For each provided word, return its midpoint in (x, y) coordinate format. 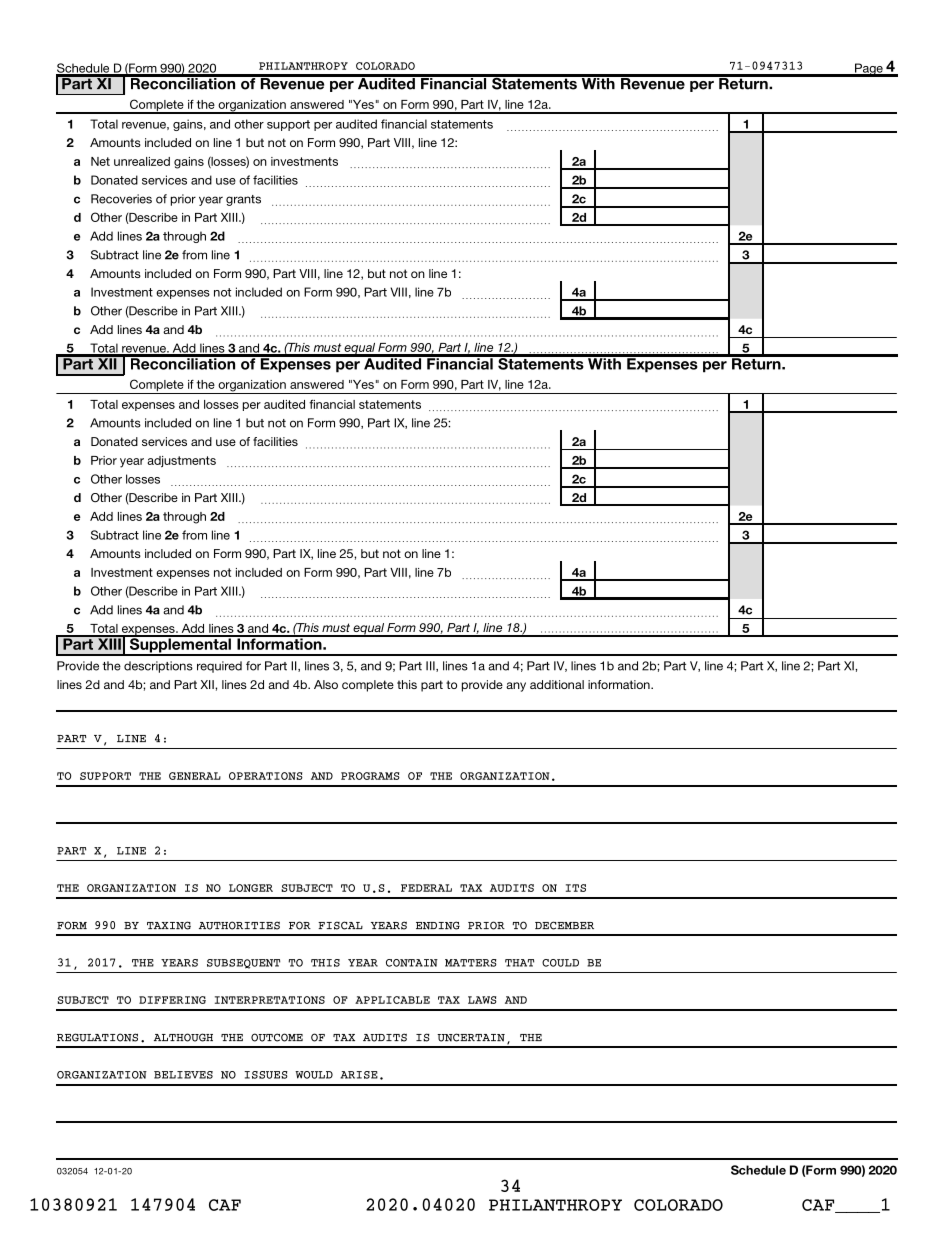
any (516, 687)
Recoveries (121, 199)
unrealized (142, 161)
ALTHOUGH (183, 1037)
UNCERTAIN (471, 1037)
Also (326, 684)
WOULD (314, 1075)
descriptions (158, 667)
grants (243, 200)
